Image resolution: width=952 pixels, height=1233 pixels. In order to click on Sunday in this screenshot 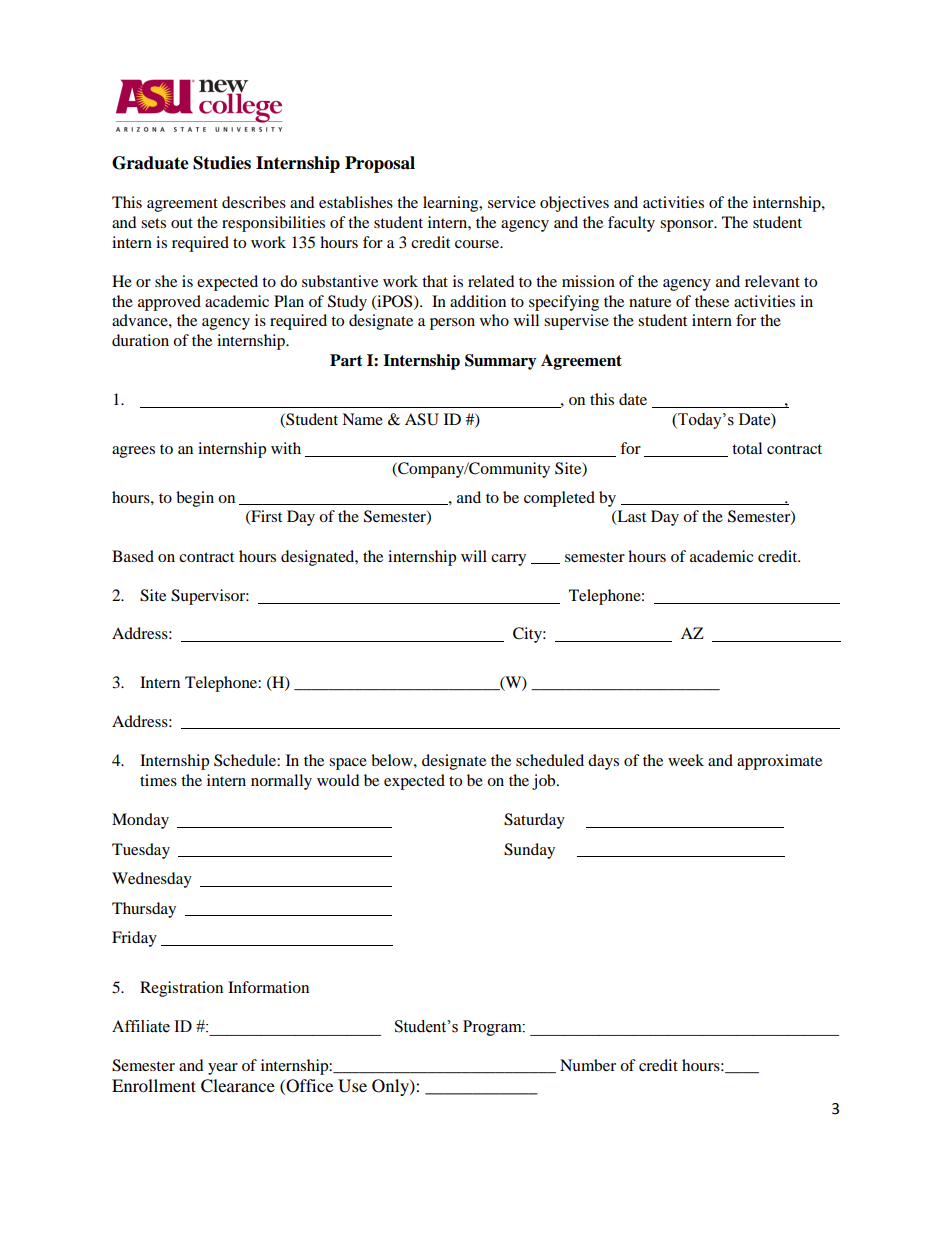, I will do `click(529, 851)`.
